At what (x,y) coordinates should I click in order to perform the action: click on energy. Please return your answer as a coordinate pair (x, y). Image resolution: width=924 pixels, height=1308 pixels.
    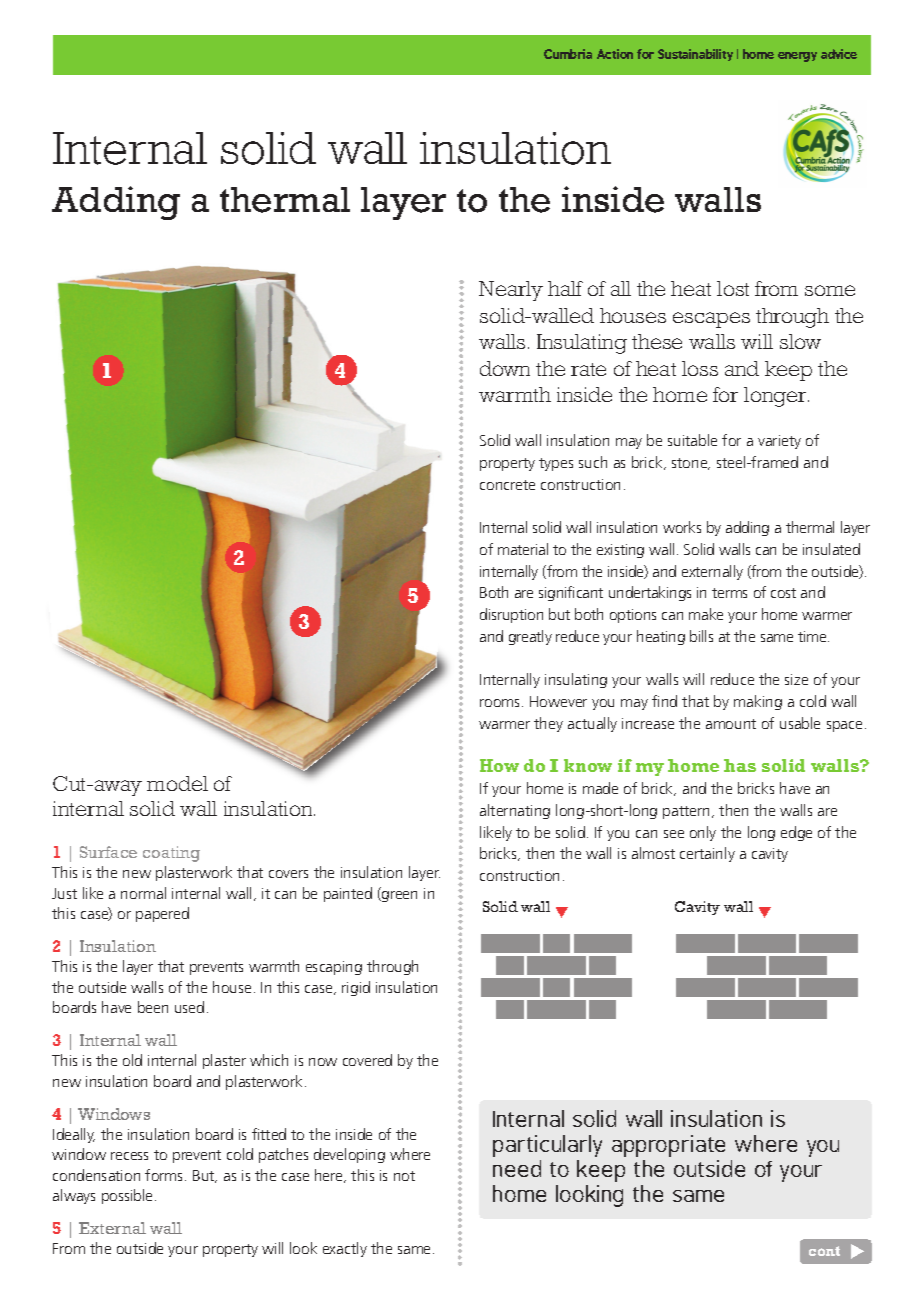
    Looking at the image, I should click on (797, 57).
